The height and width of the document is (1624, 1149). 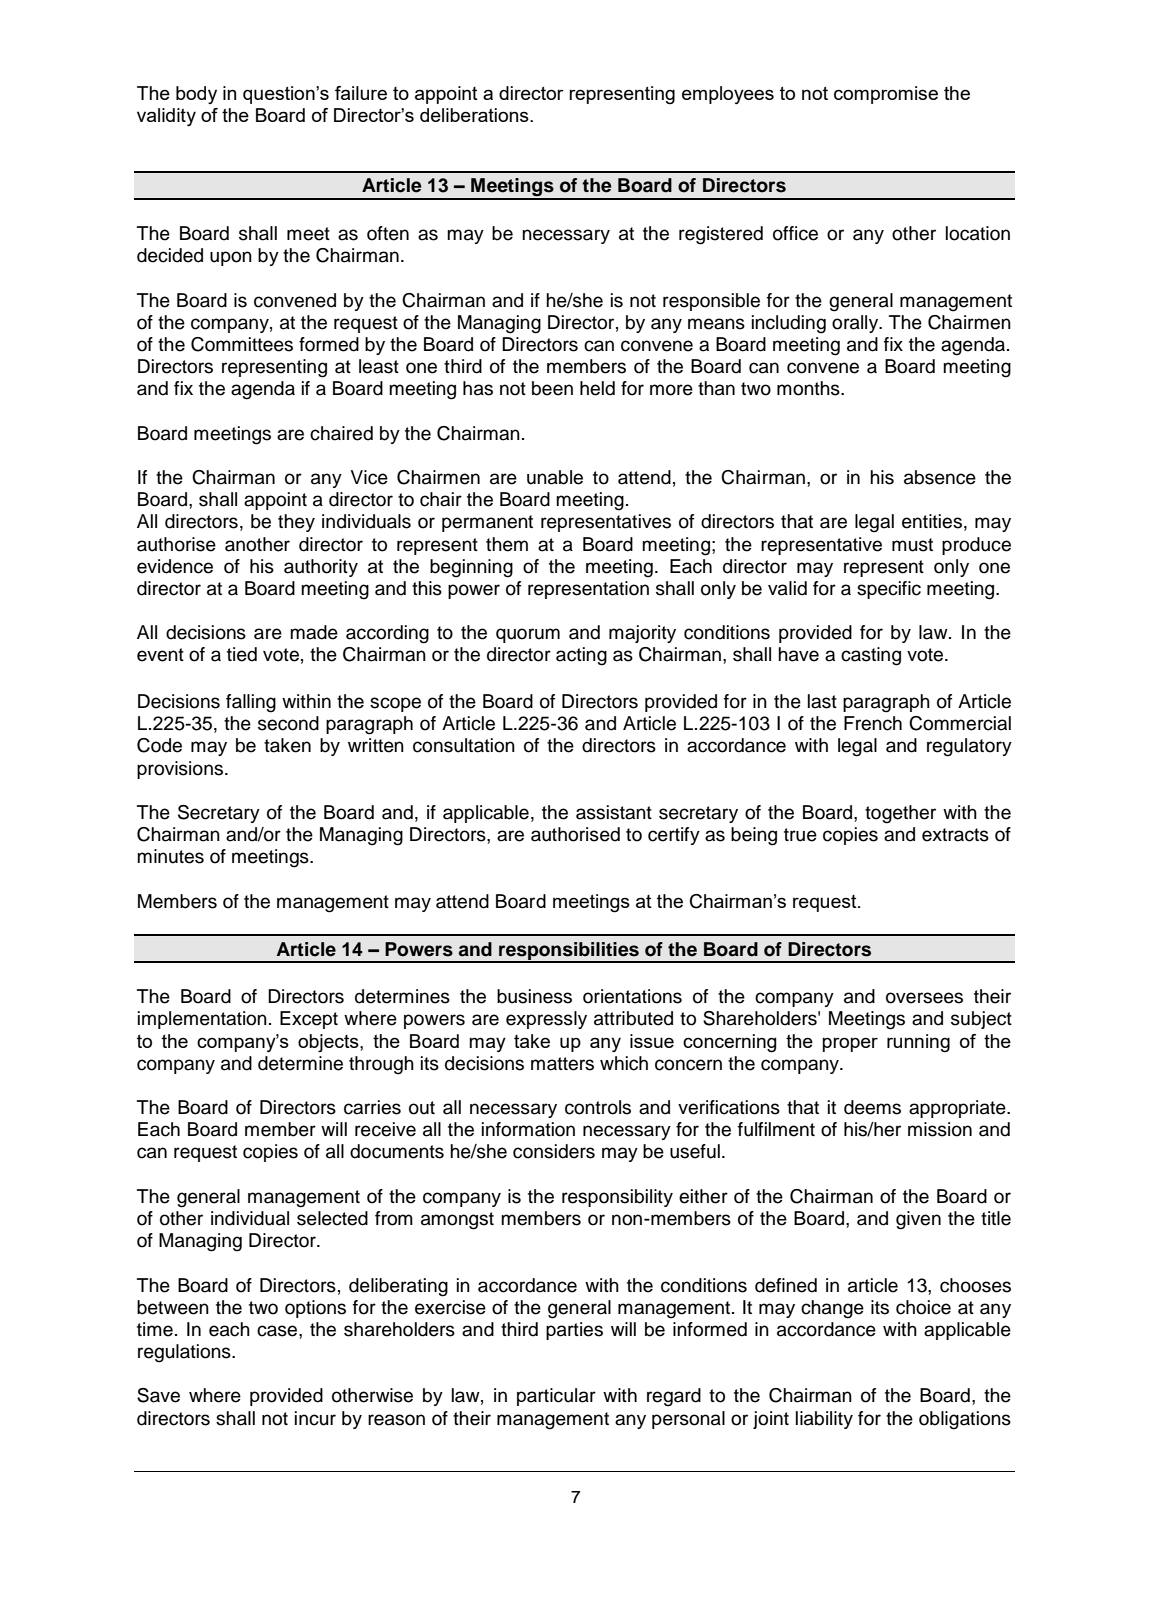 What do you see at coordinates (873, 723) in the document?
I see `French` at bounding box center [873, 723].
